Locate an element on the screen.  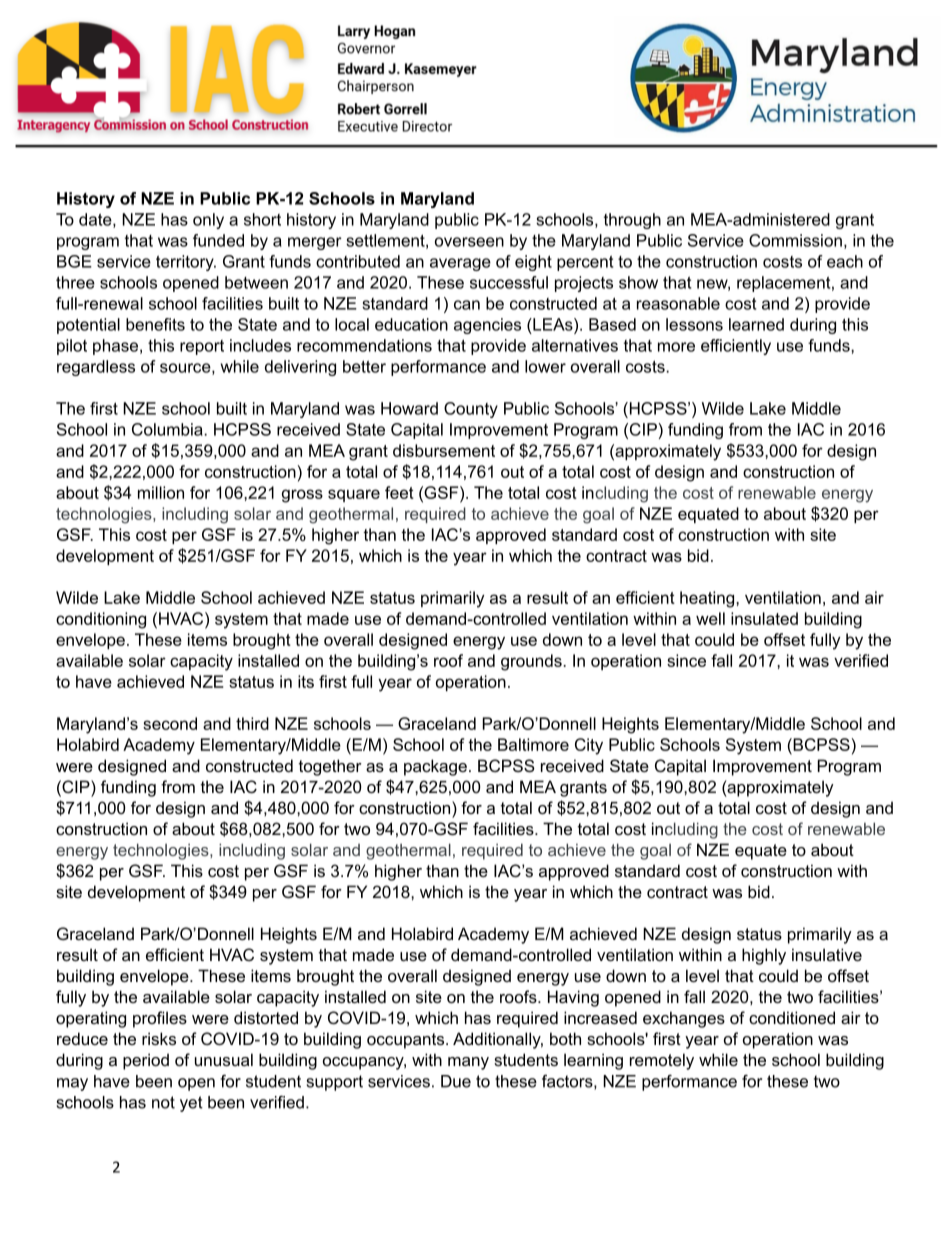
learned is located at coordinates (756, 324).
